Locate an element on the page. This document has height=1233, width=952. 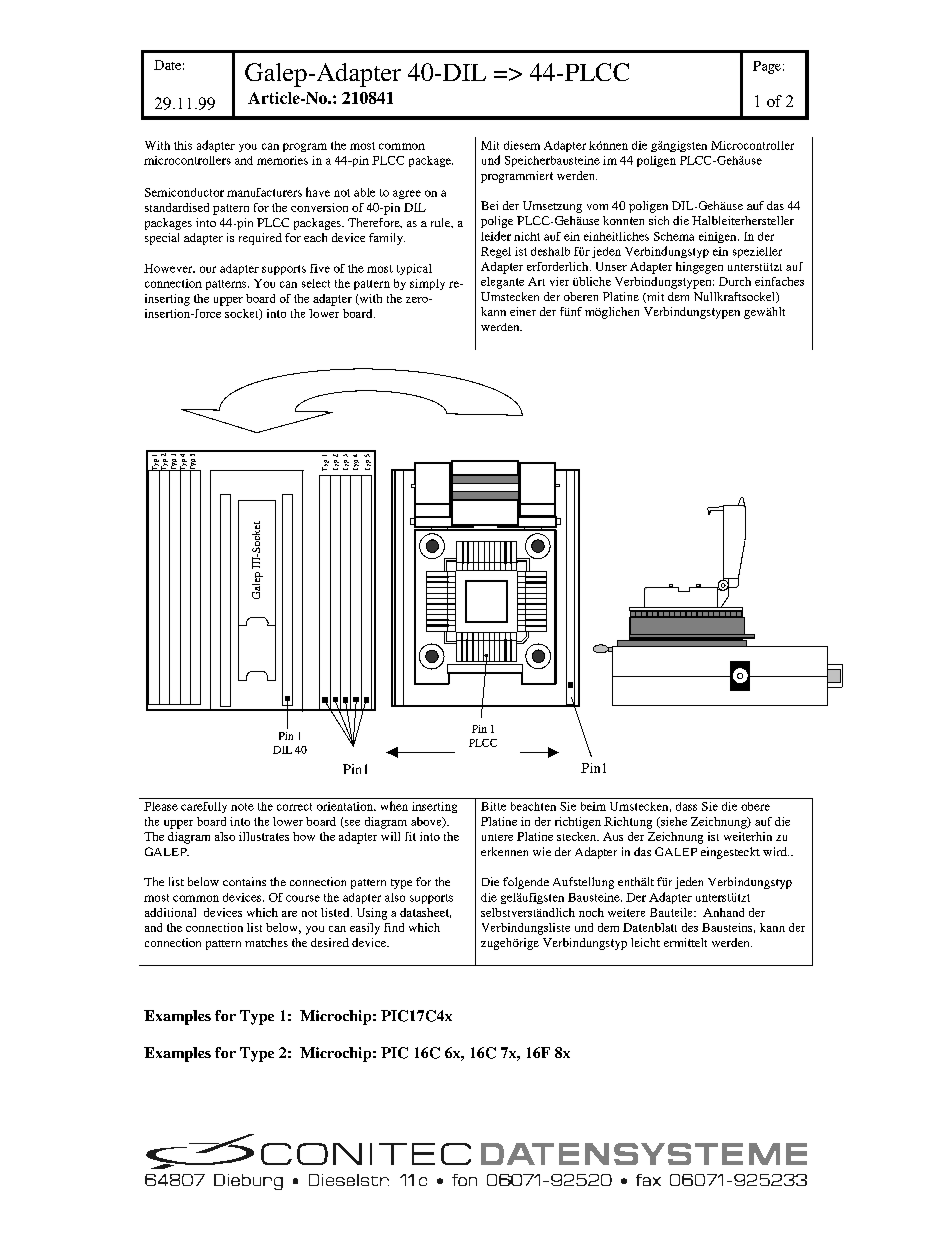
Page is located at coordinates (767, 67).
